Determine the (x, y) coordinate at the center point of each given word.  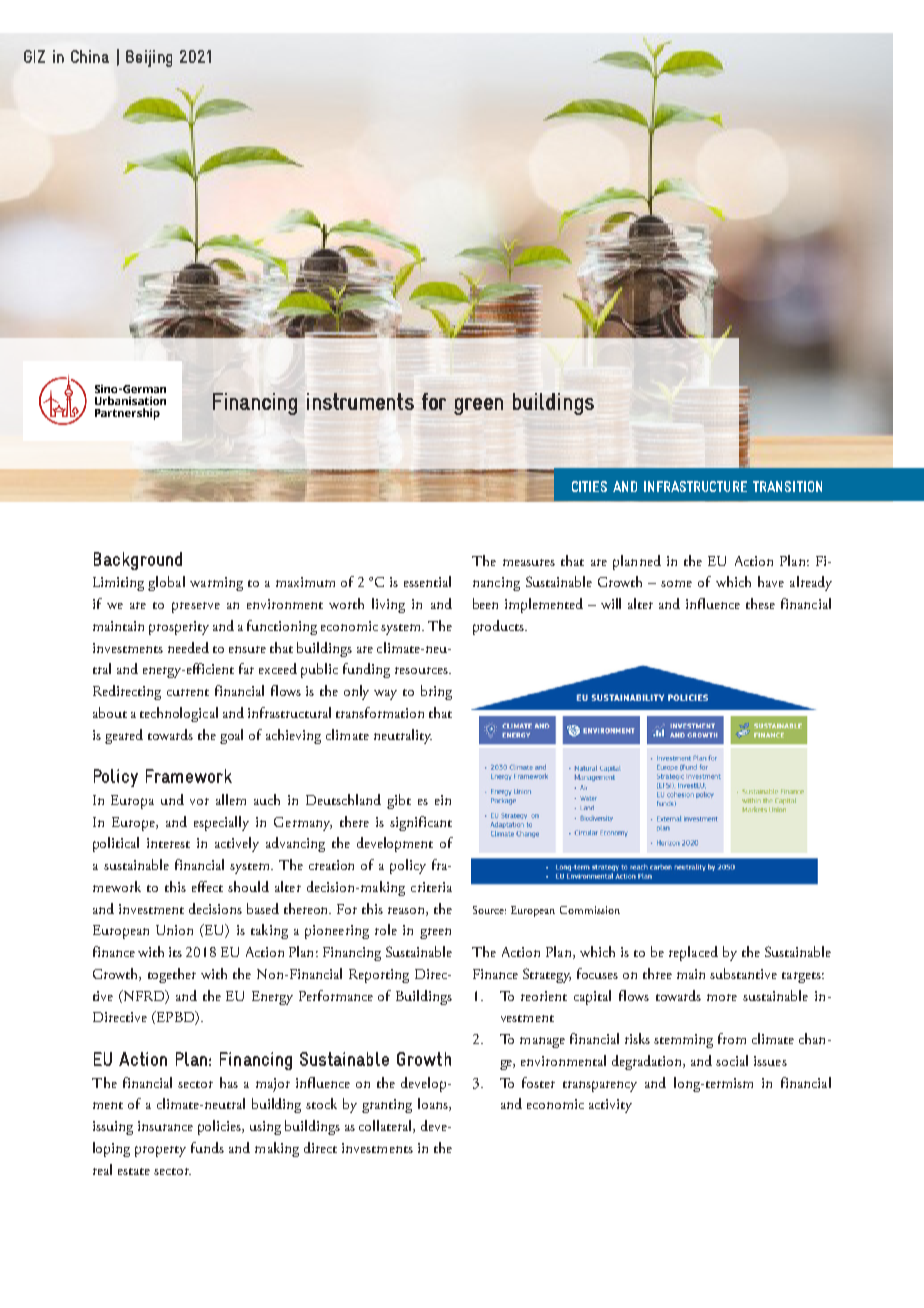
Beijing (149, 58)
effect (207, 886)
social (732, 1060)
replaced (693, 953)
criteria (431, 887)
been (485, 603)
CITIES (589, 486)
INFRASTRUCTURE (695, 486)
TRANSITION (787, 486)
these (760, 603)
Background (138, 561)
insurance (165, 1126)
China (90, 56)
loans (434, 1104)
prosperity (179, 628)
